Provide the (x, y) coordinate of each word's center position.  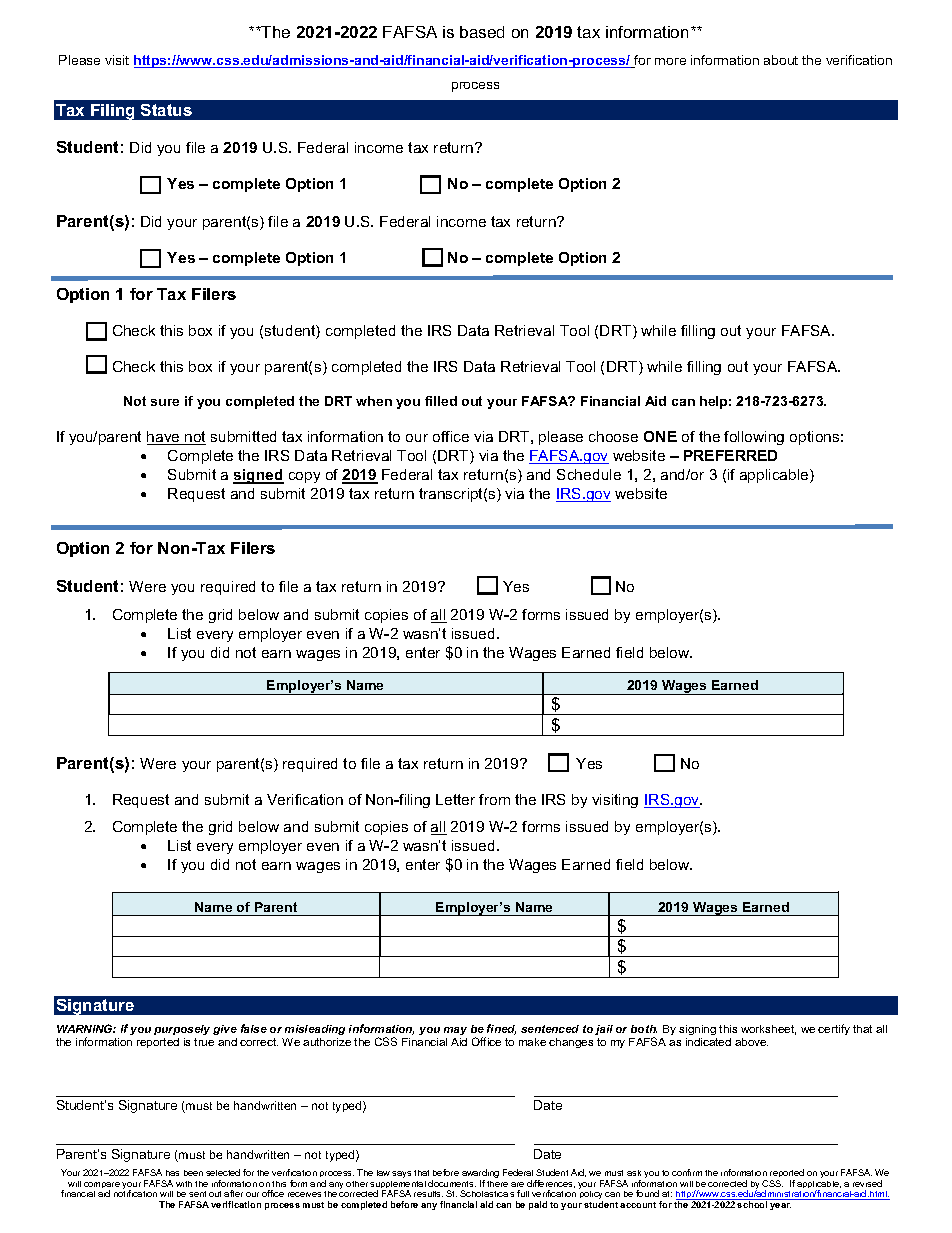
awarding (480, 1175)
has (172, 1173)
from (494, 799)
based (482, 32)
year (780, 1206)
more (670, 61)
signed (258, 476)
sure (165, 402)
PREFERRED (730, 455)
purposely (182, 1030)
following (754, 438)
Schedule (589, 474)
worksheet (768, 1030)
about (781, 60)
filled (441, 401)
